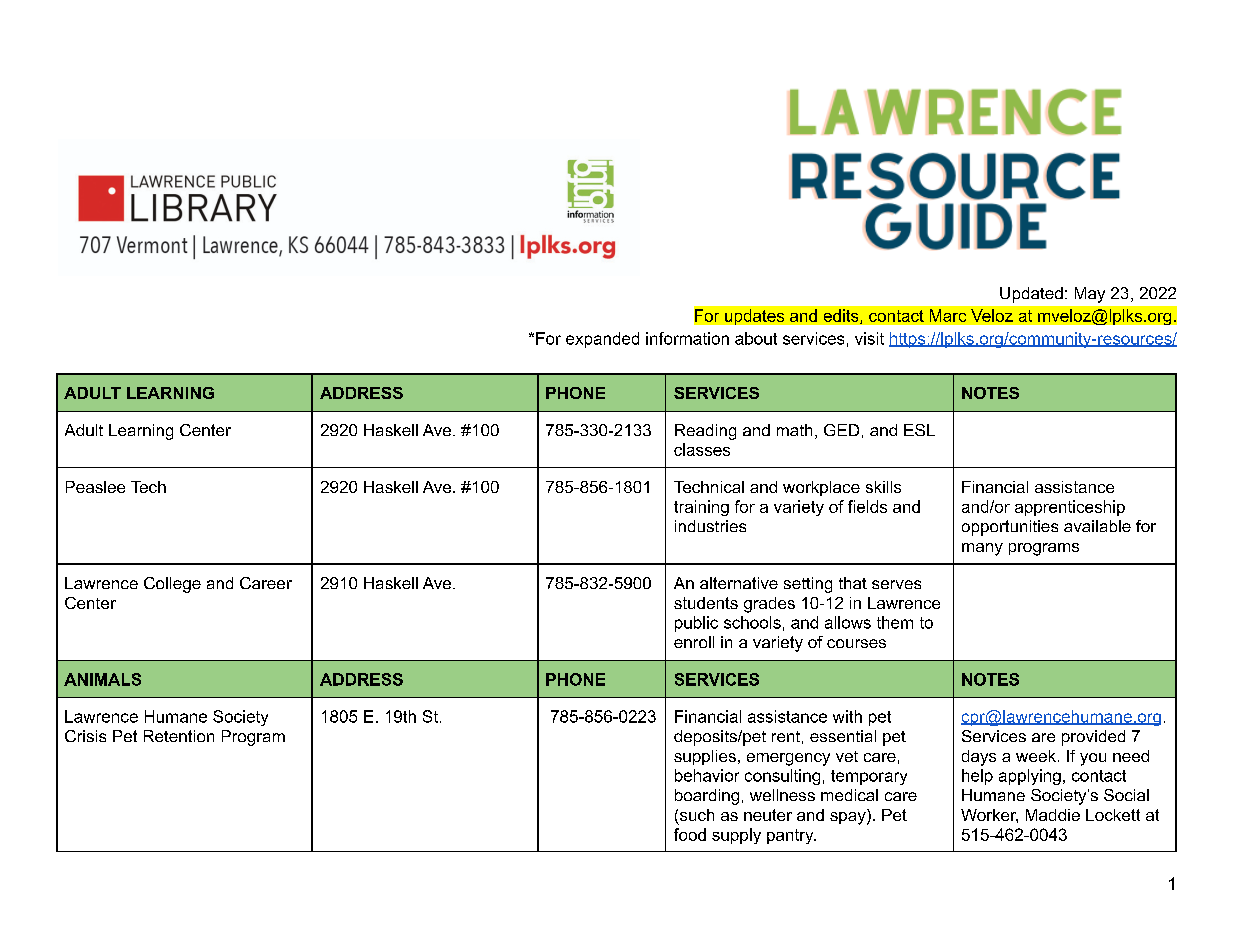  Describe the element at coordinates (948, 315) in the screenshot. I see `Marc` at that location.
